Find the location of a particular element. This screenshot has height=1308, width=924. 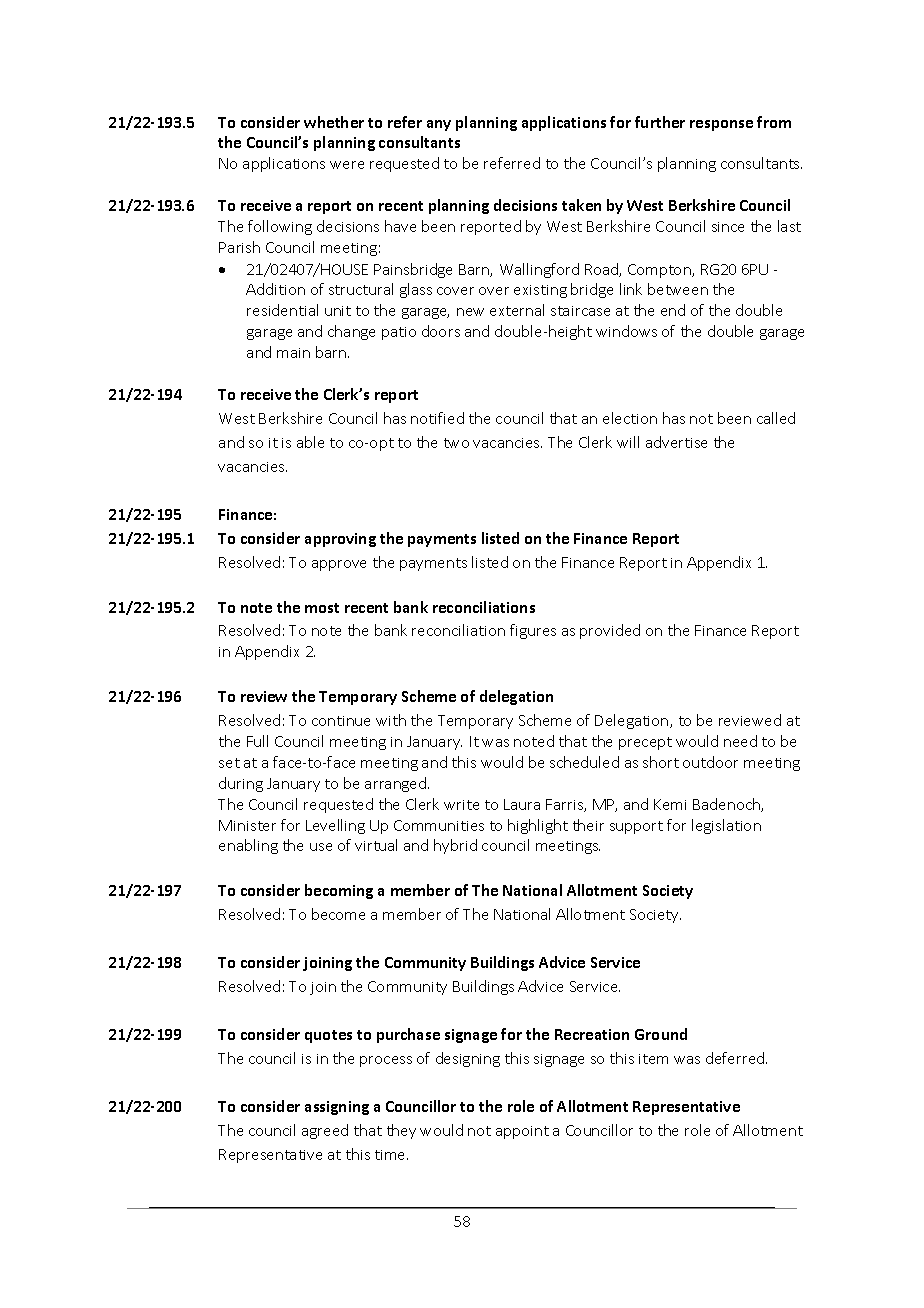

whether is located at coordinates (334, 122).
